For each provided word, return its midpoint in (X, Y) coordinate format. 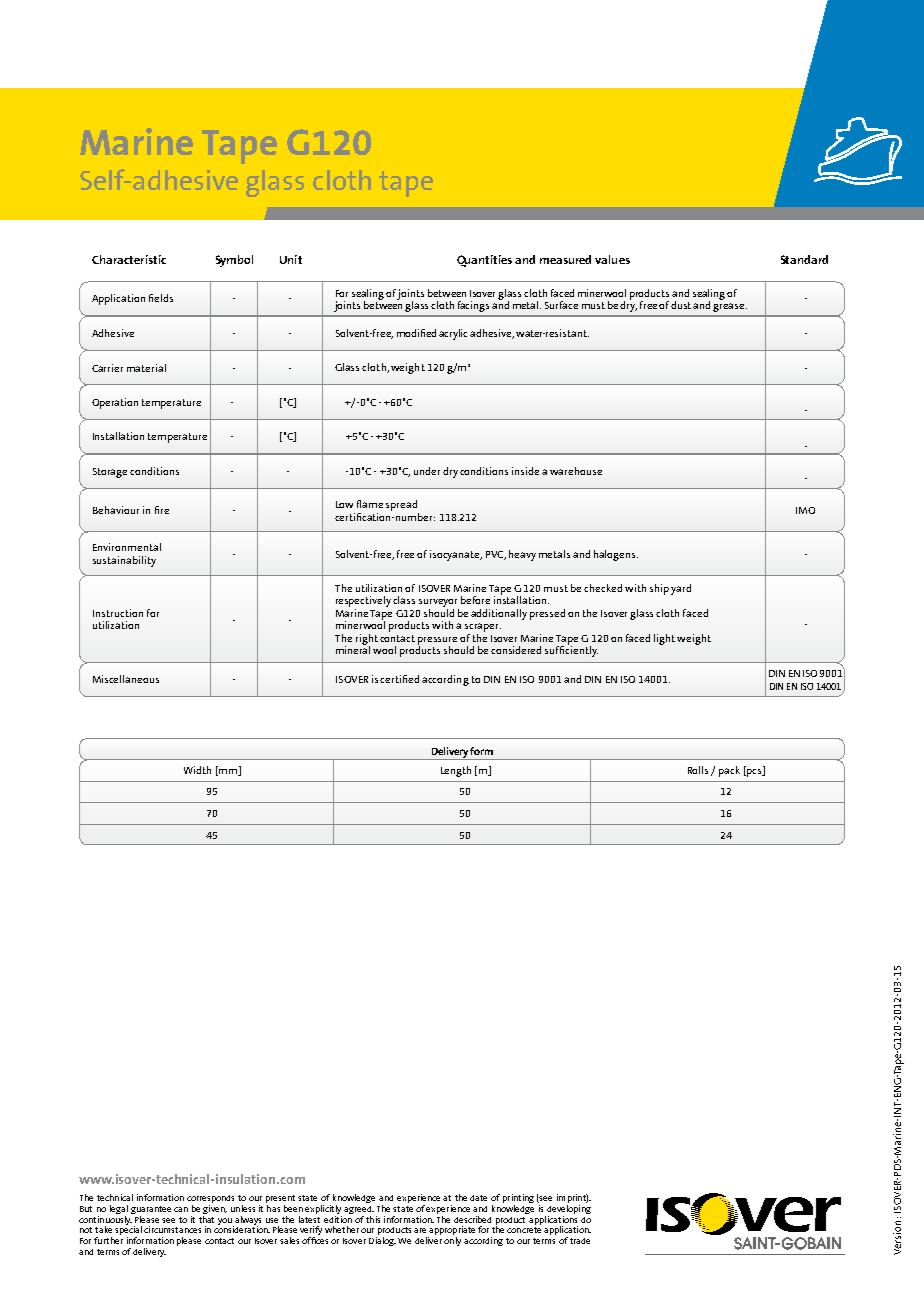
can (181, 1209)
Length (456, 771)
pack (729, 771)
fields (161, 298)
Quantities (484, 261)
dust (682, 305)
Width (197, 770)
